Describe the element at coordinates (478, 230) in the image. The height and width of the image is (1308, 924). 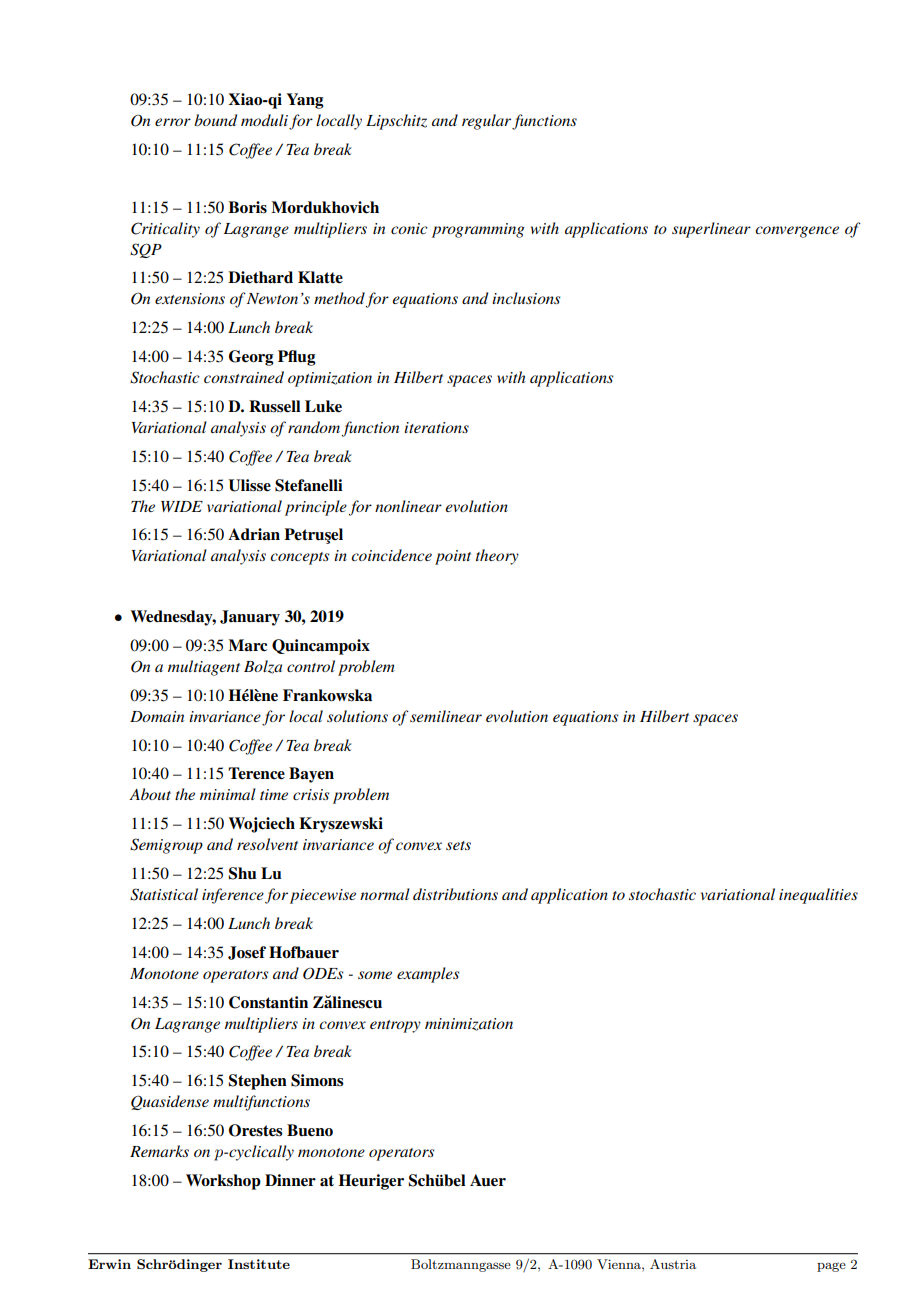
I see `programming` at that location.
